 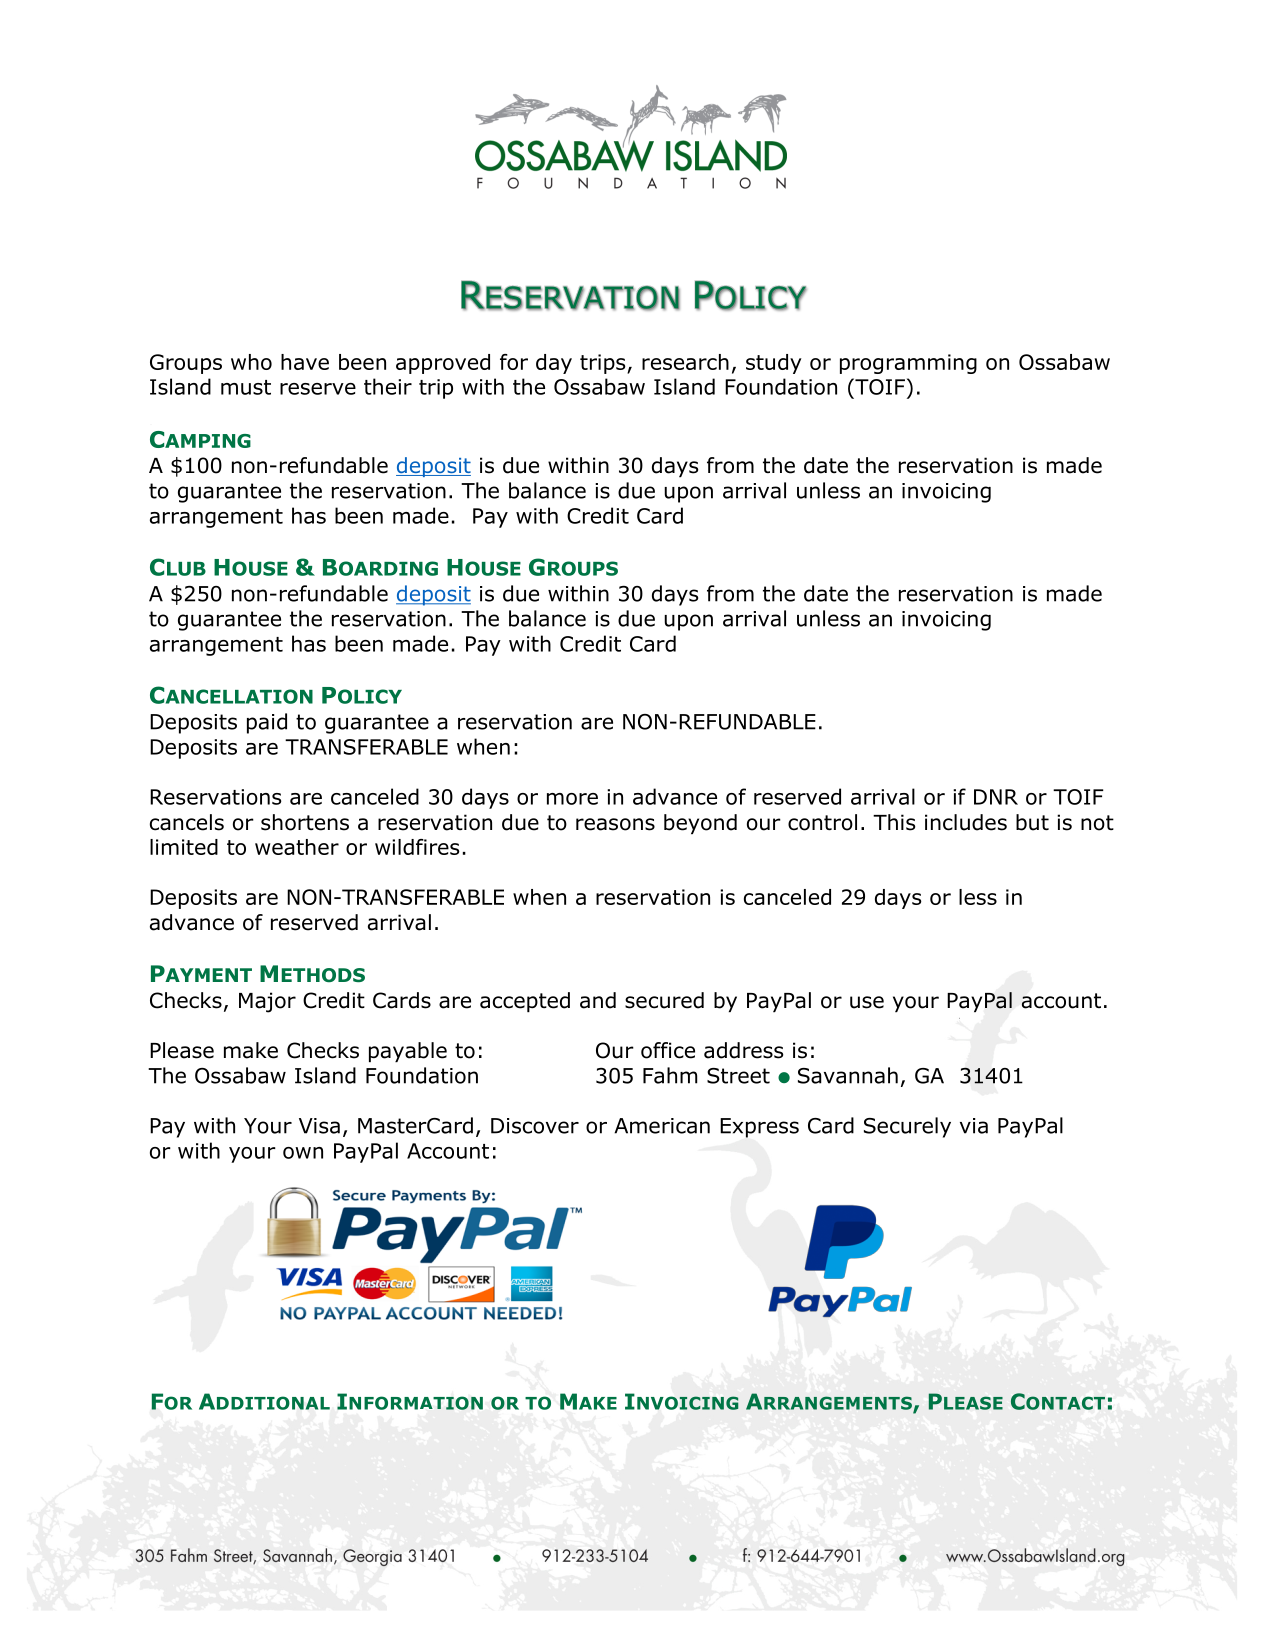 What do you see at coordinates (388, 386) in the screenshot?
I see `their` at bounding box center [388, 386].
